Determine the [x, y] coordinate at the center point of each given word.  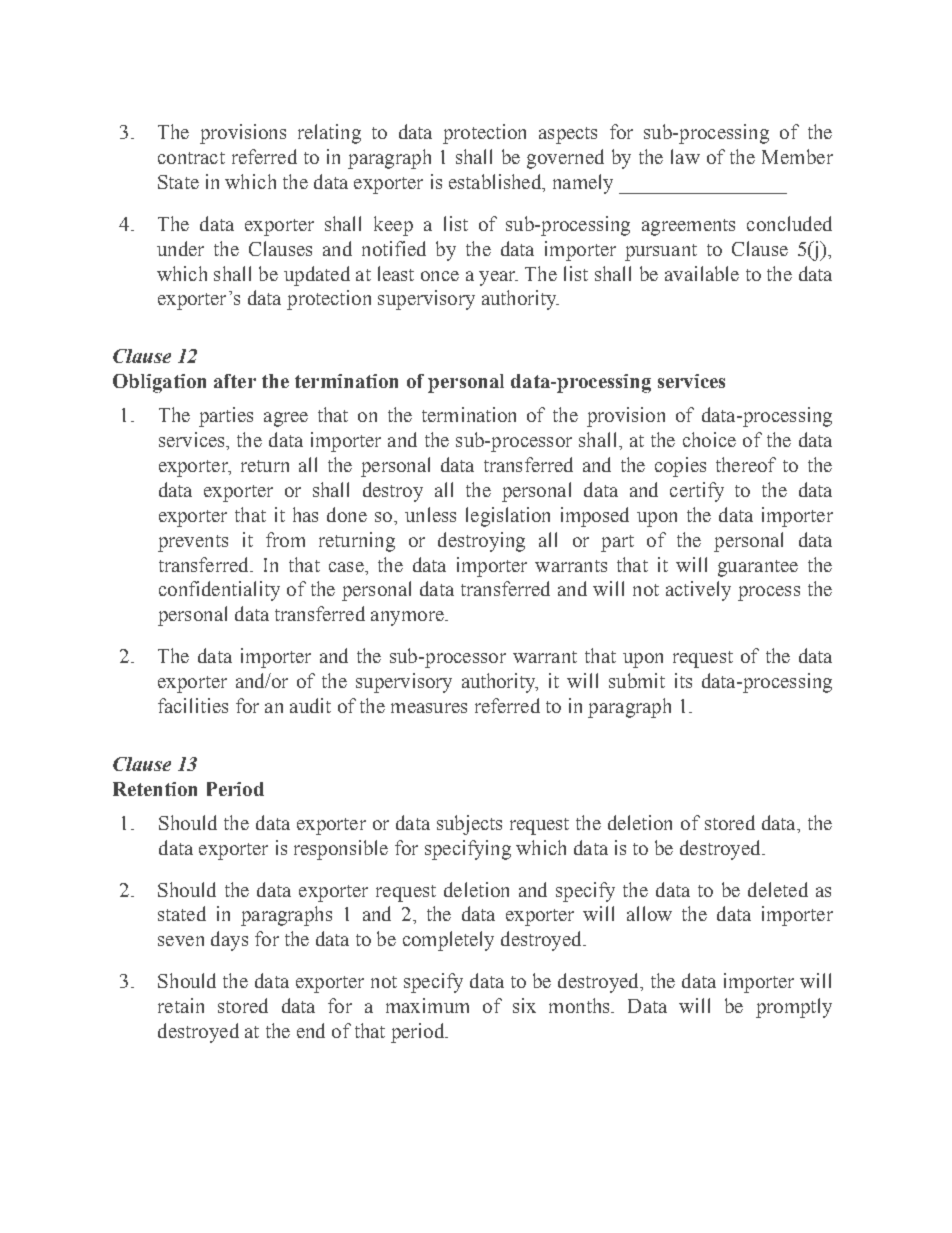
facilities [193, 705]
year [498, 278]
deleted [778, 889]
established [496, 183]
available [702, 273]
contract [191, 158]
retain [181, 1005]
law [685, 156]
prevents [193, 543]
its [683, 680]
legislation [508, 517]
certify [697, 492]
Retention [155, 789]
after [235, 381]
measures [429, 708]
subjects [469, 825]
